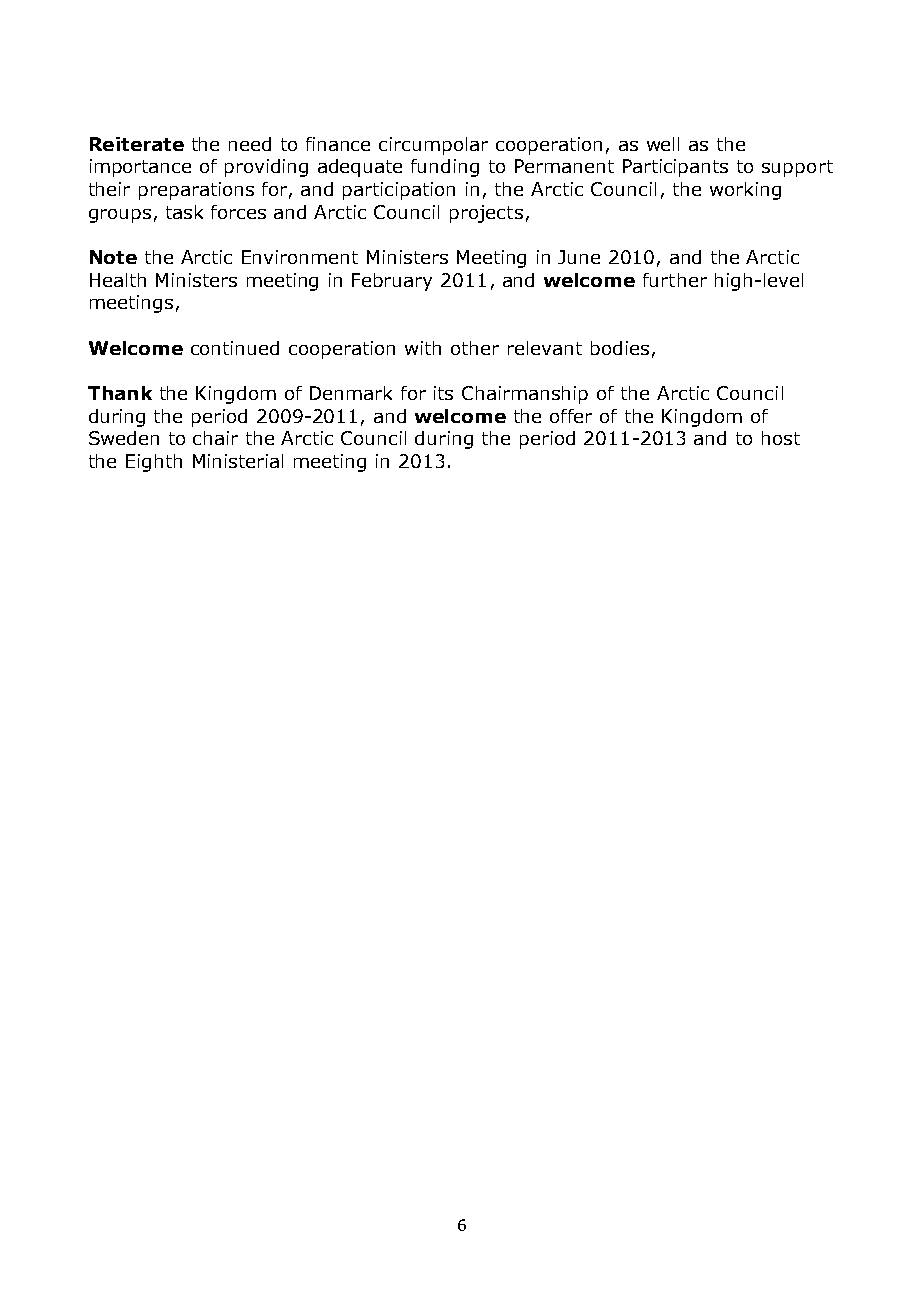 The image size is (924, 1308). I want to click on Thank, so click(120, 393).
